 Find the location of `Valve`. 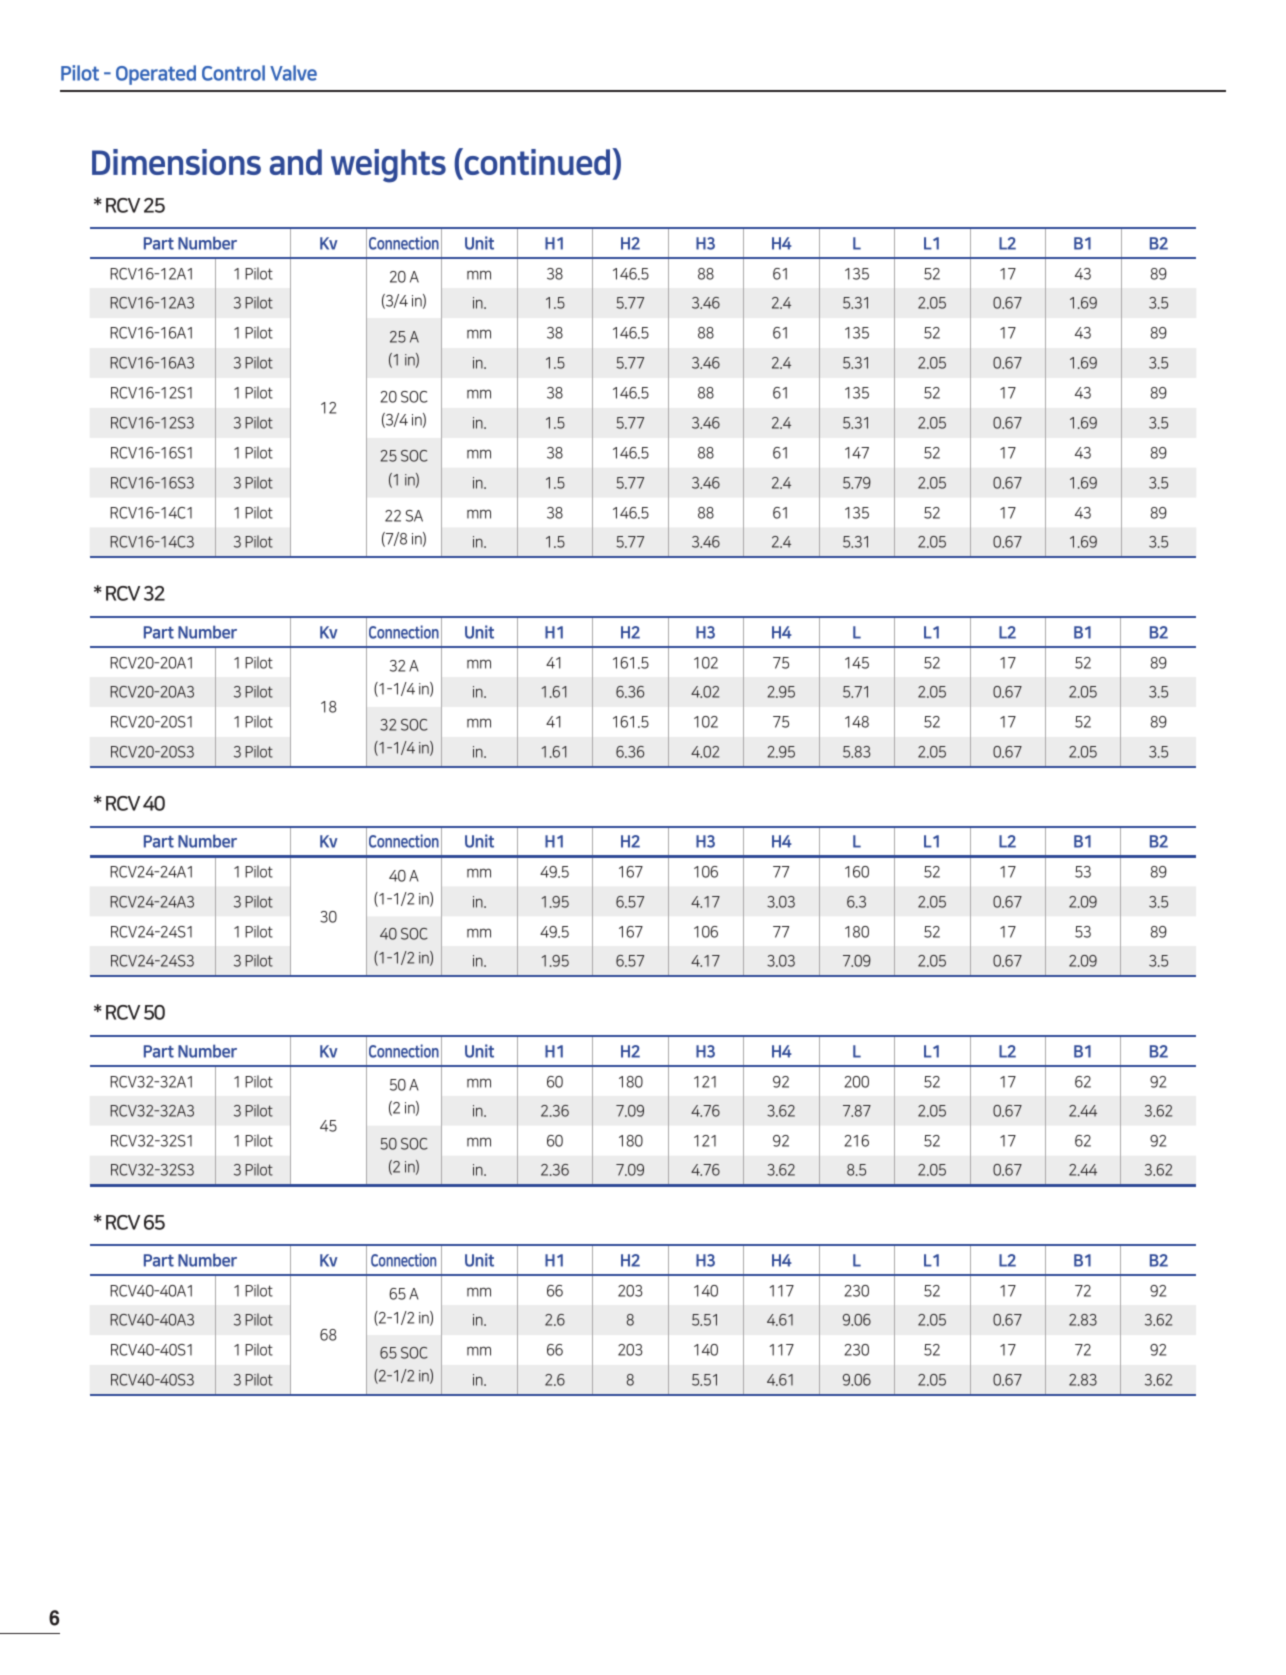

Valve is located at coordinates (293, 73).
